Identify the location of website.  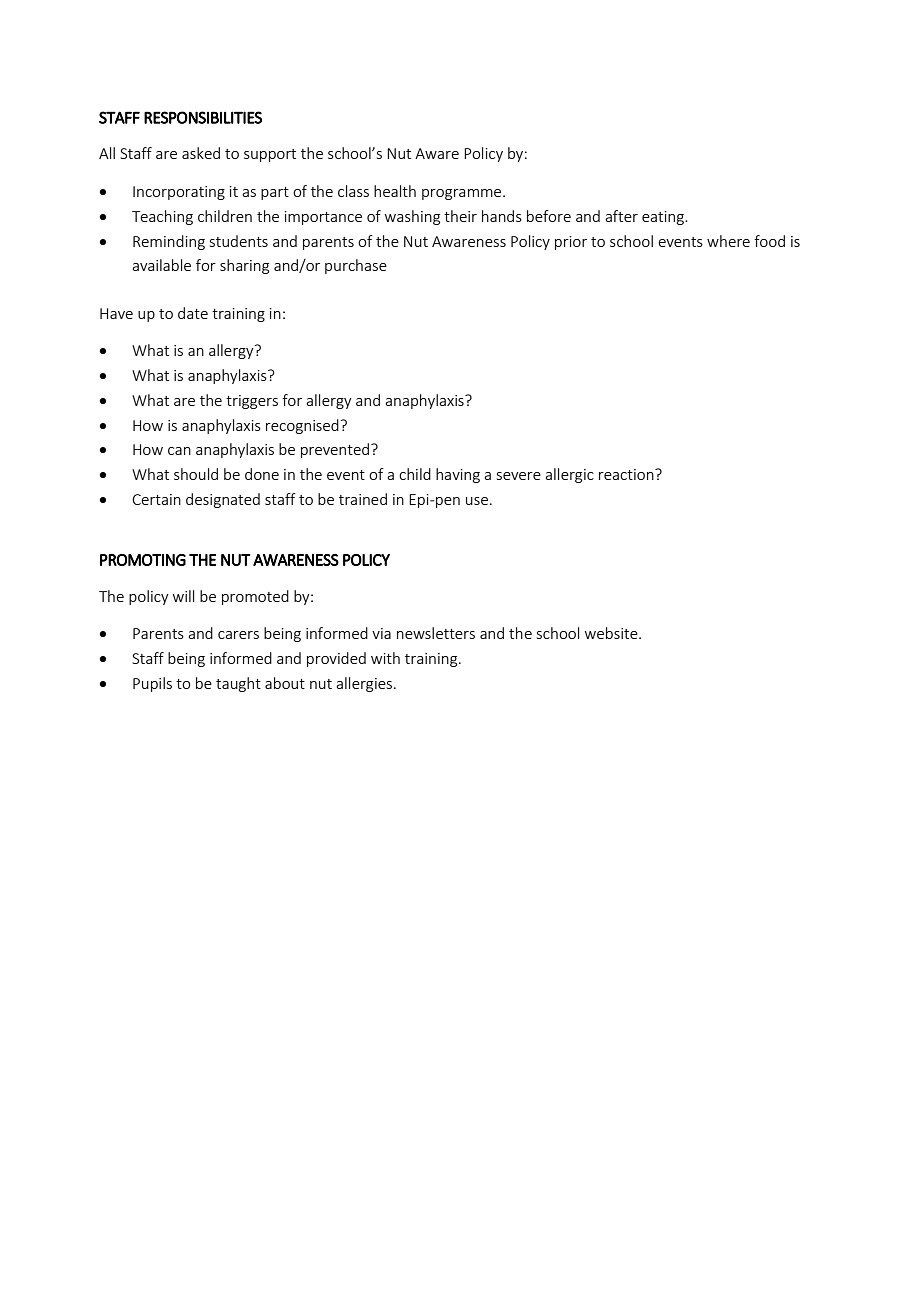
(612, 633).
